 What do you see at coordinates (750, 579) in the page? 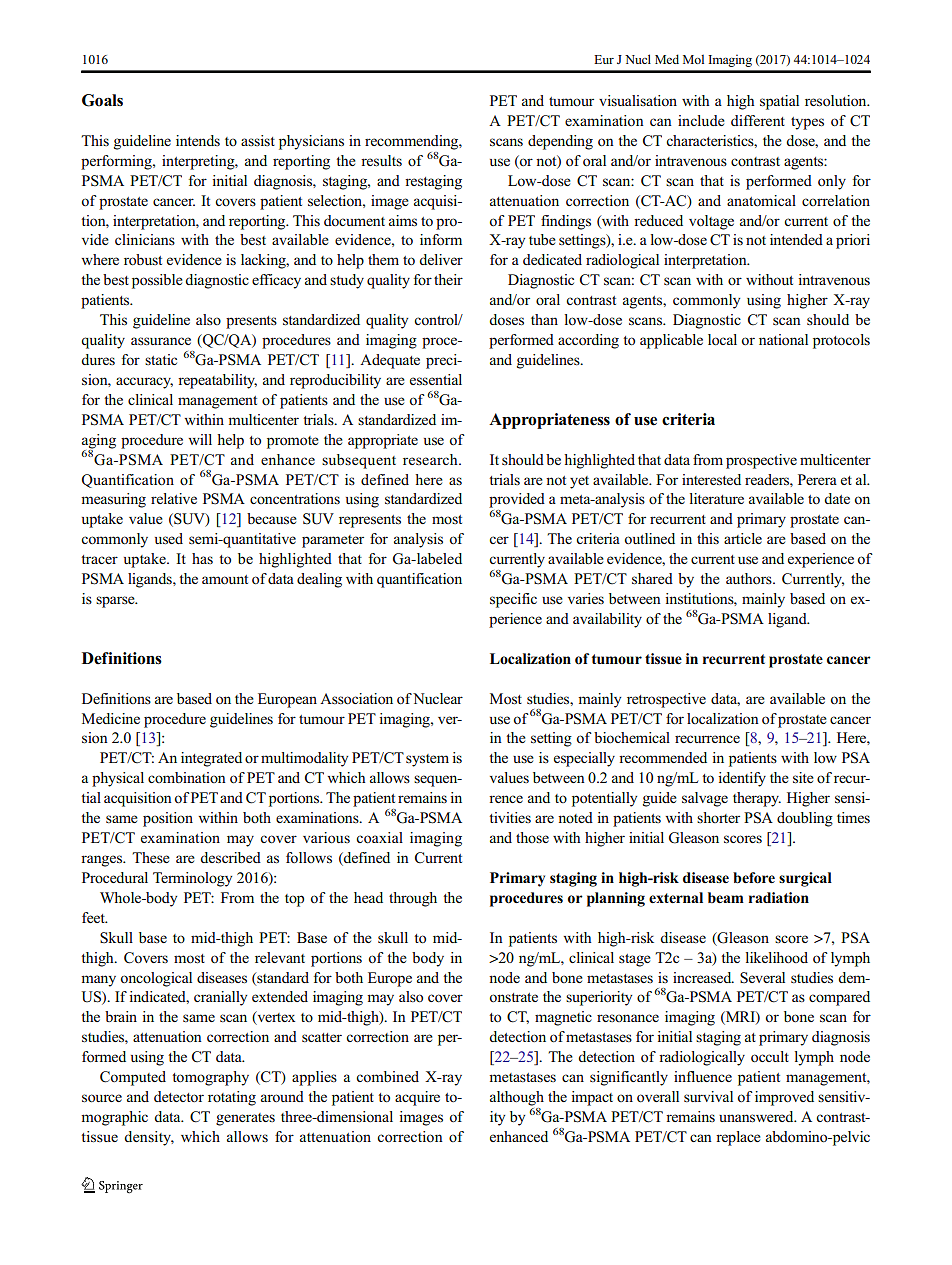
I see `authors` at bounding box center [750, 579].
